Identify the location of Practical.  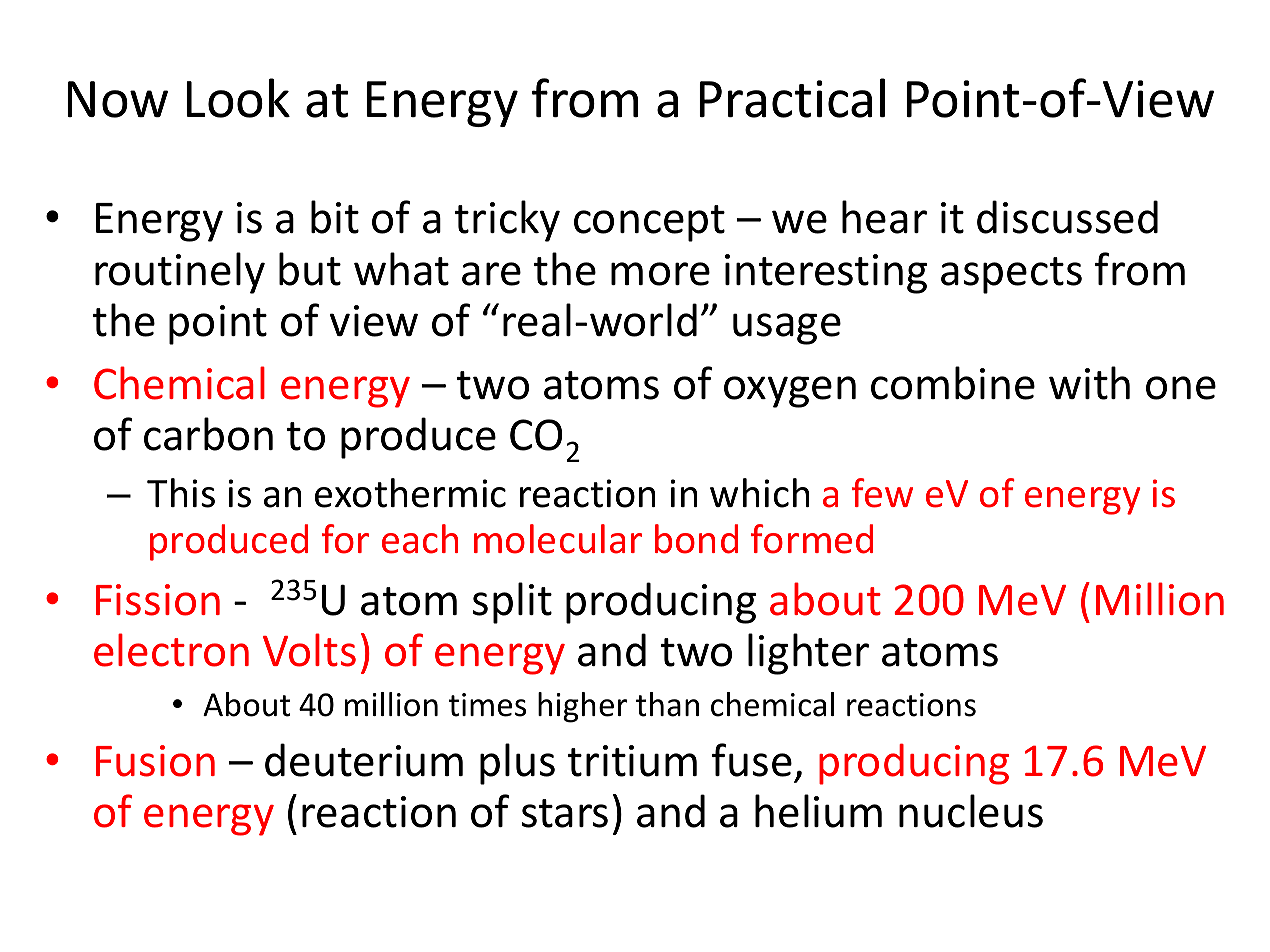
(792, 98).
